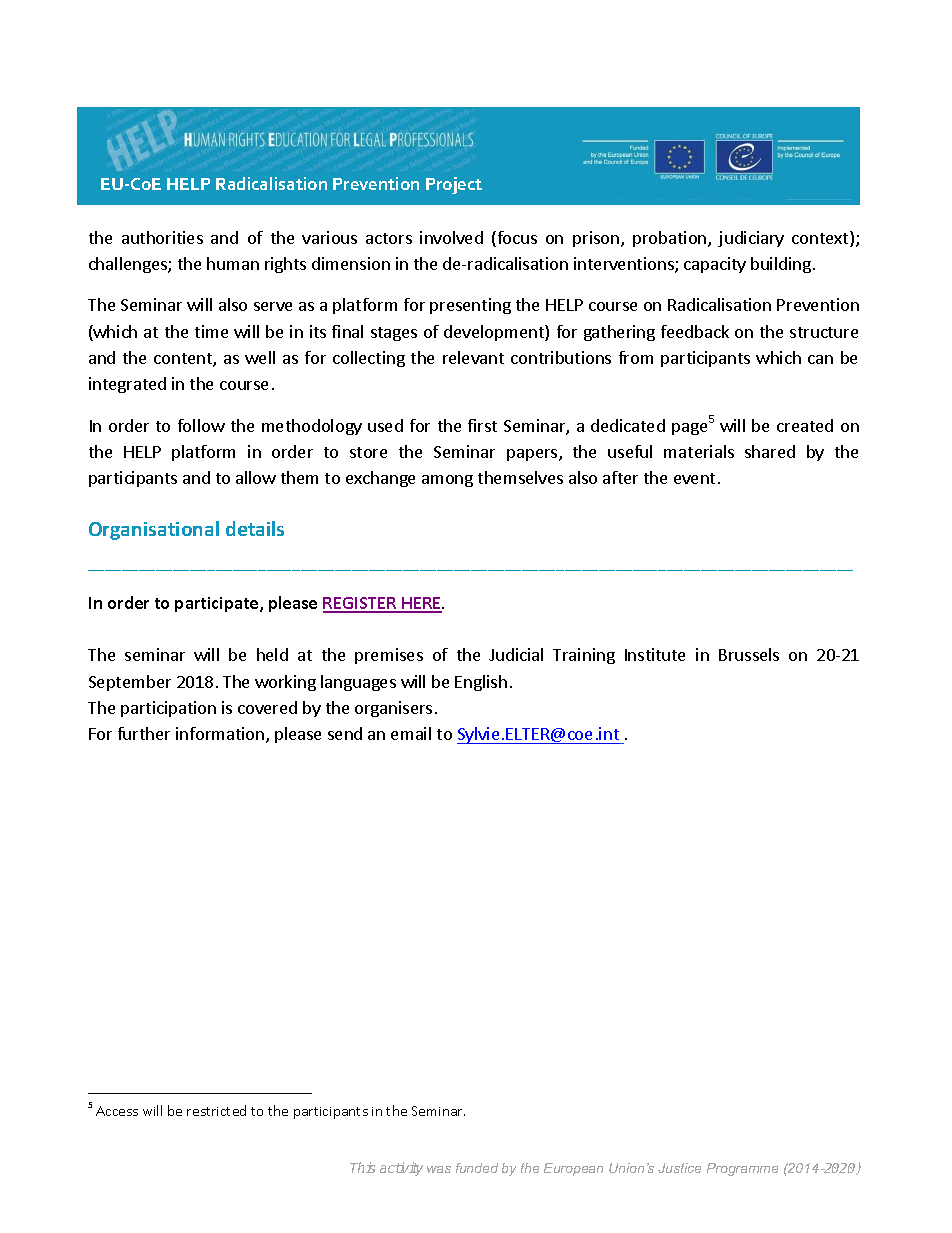 This screenshot has height=1233, width=952. Describe the element at coordinates (447, 481) in the screenshot. I see `among` at that location.
